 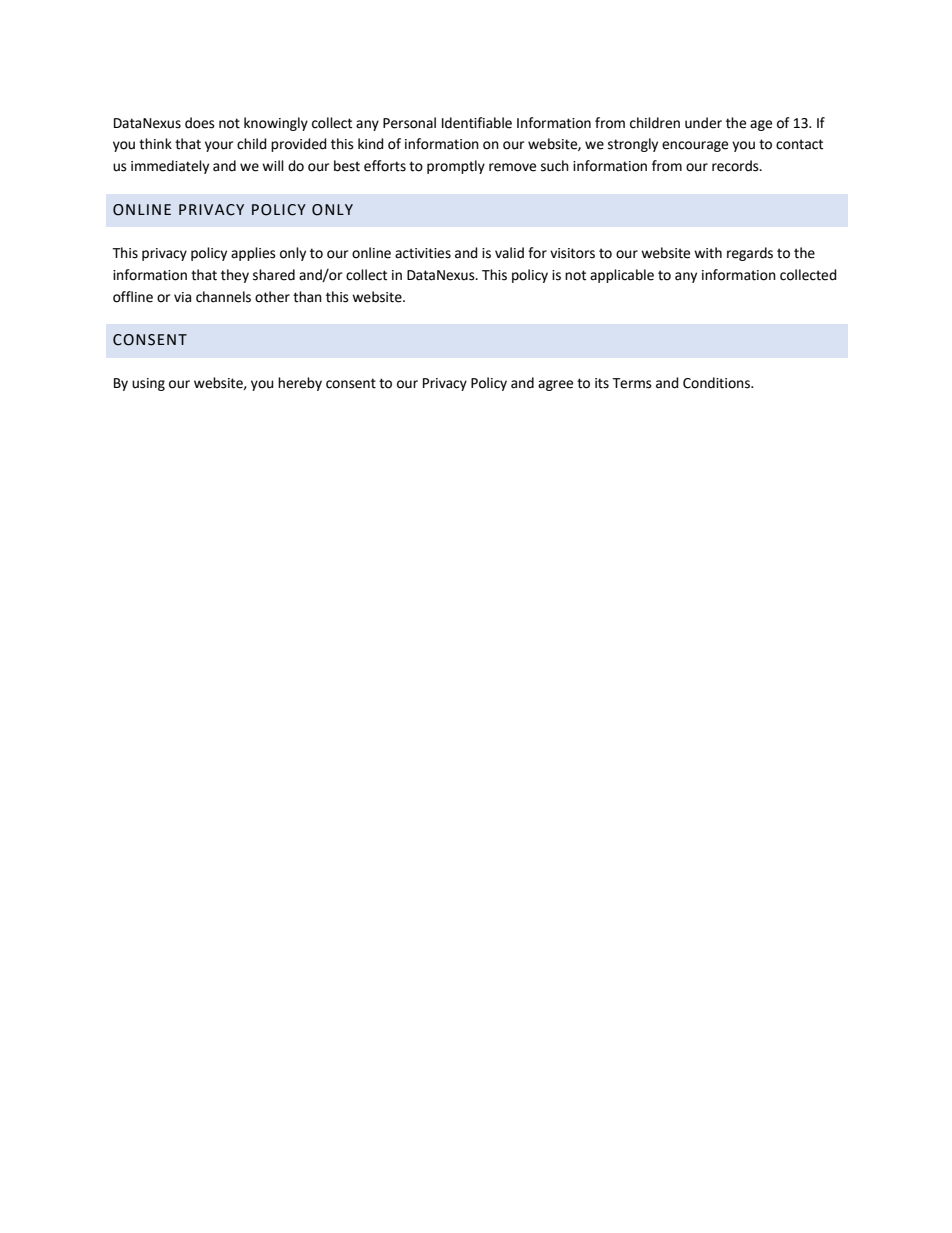 What do you see at coordinates (307, 297) in the image?
I see `than` at bounding box center [307, 297].
